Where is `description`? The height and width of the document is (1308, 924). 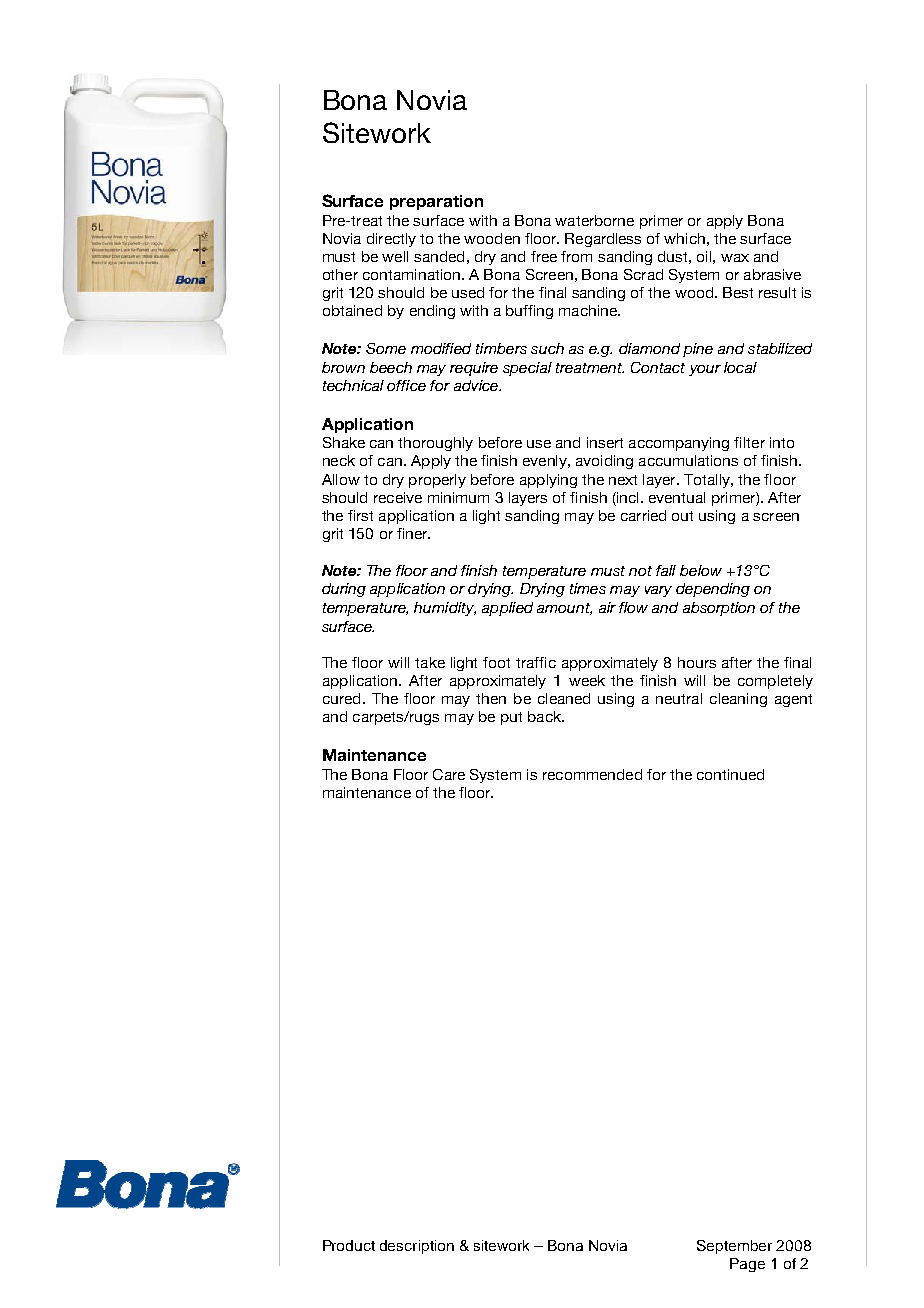 description is located at coordinates (417, 1247).
